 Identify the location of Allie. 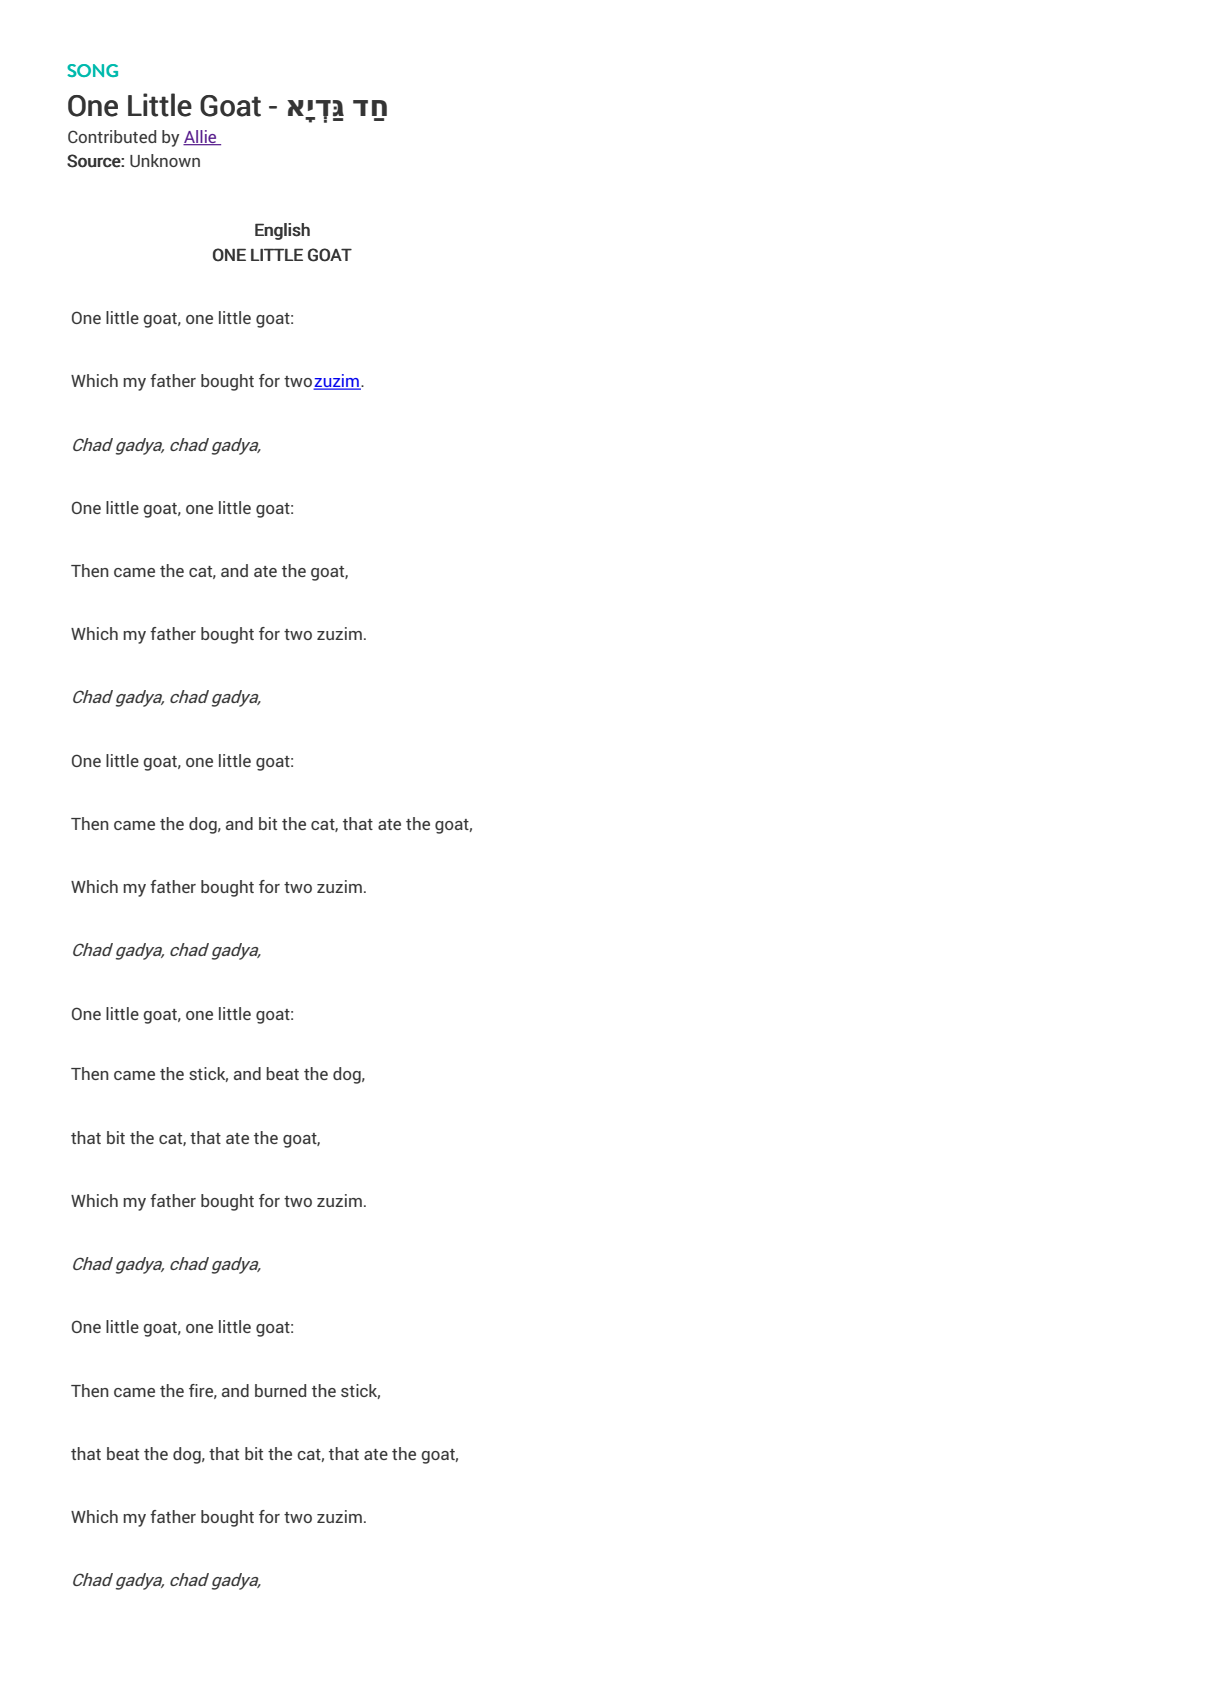
(201, 138).
